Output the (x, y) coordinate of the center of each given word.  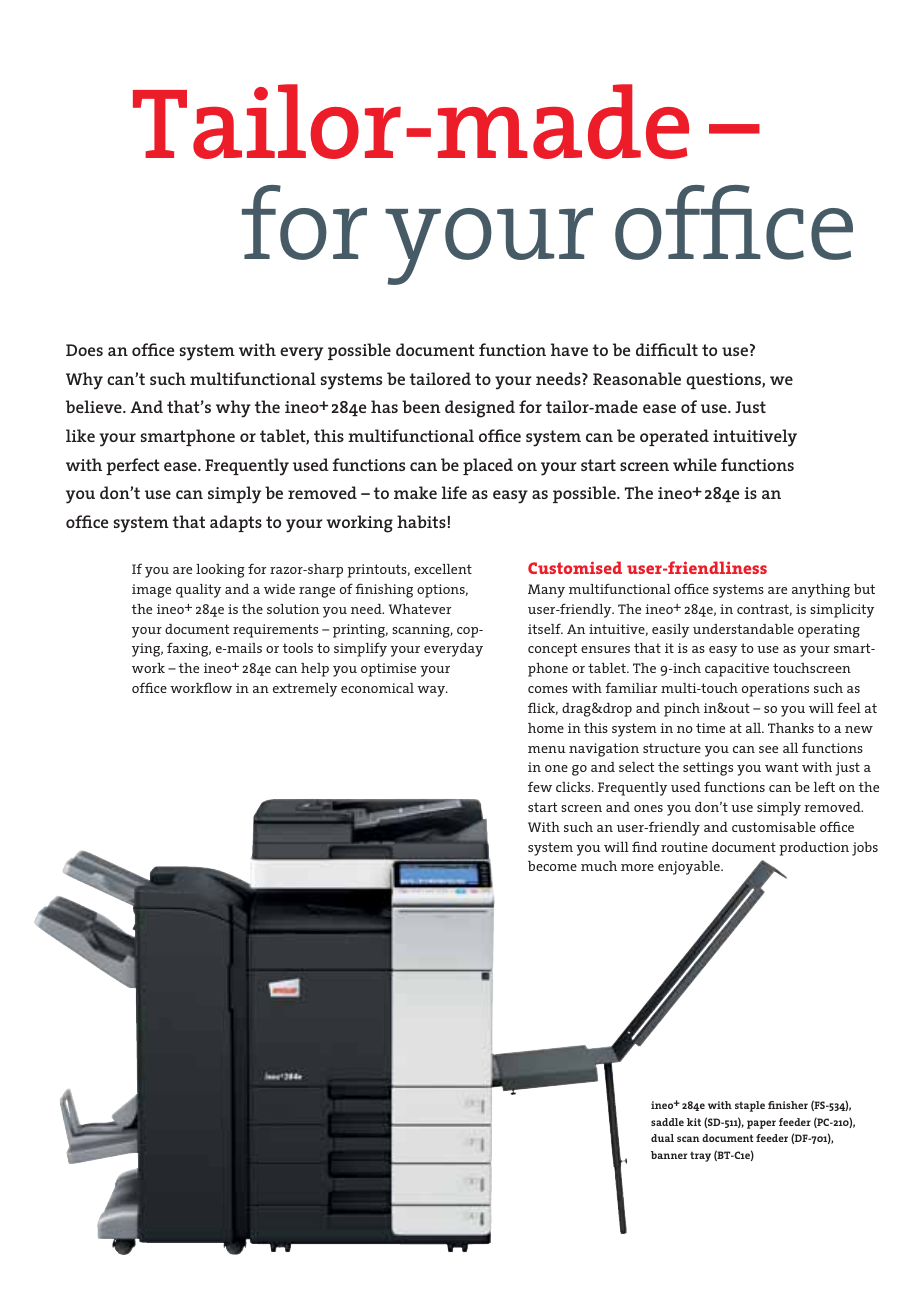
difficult (667, 349)
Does (84, 350)
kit (694, 1122)
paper (761, 1124)
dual (662, 1138)
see (768, 749)
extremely (305, 690)
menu (547, 749)
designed (480, 409)
